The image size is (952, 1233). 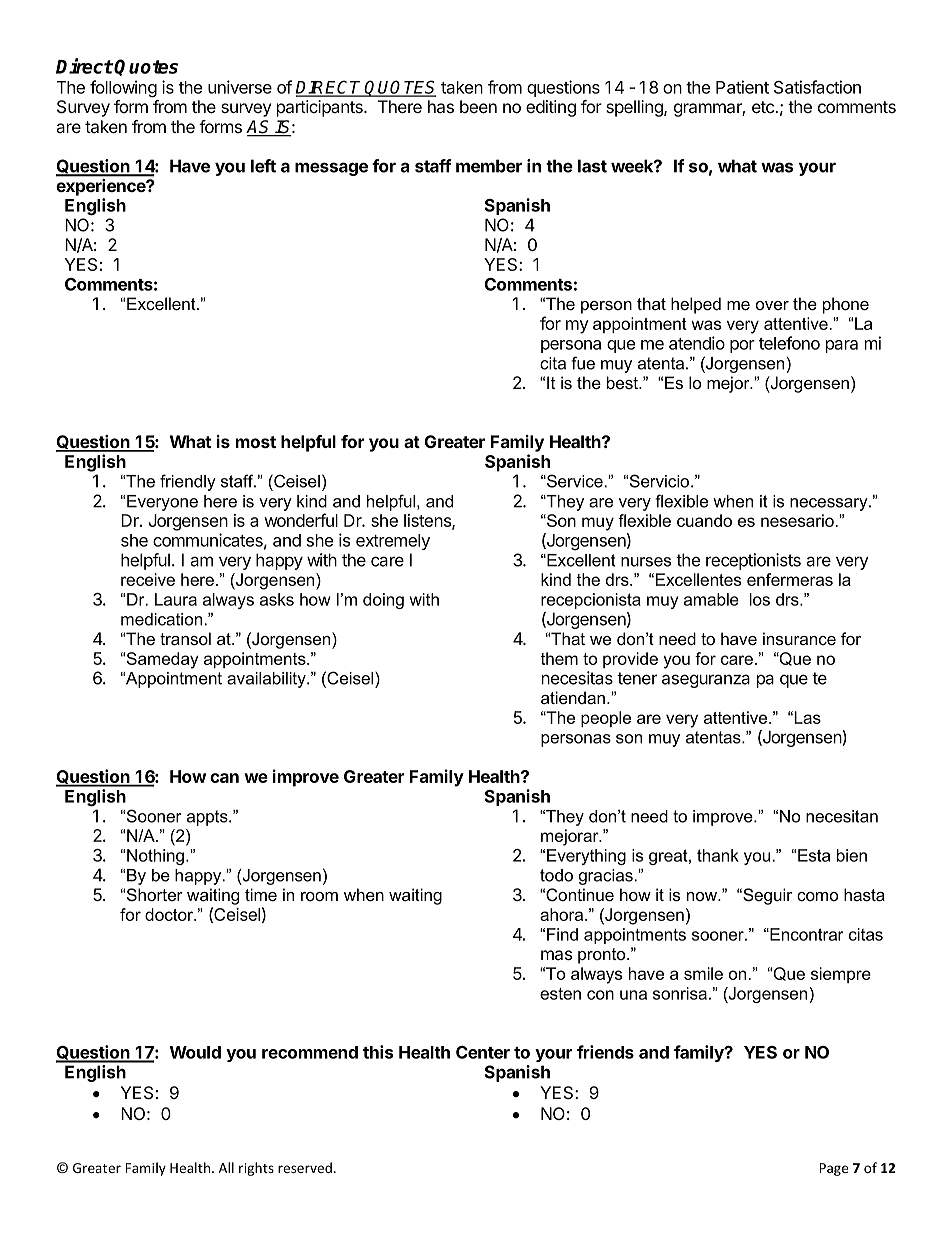 What do you see at coordinates (483, 1052) in the screenshot?
I see `Center` at bounding box center [483, 1052].
